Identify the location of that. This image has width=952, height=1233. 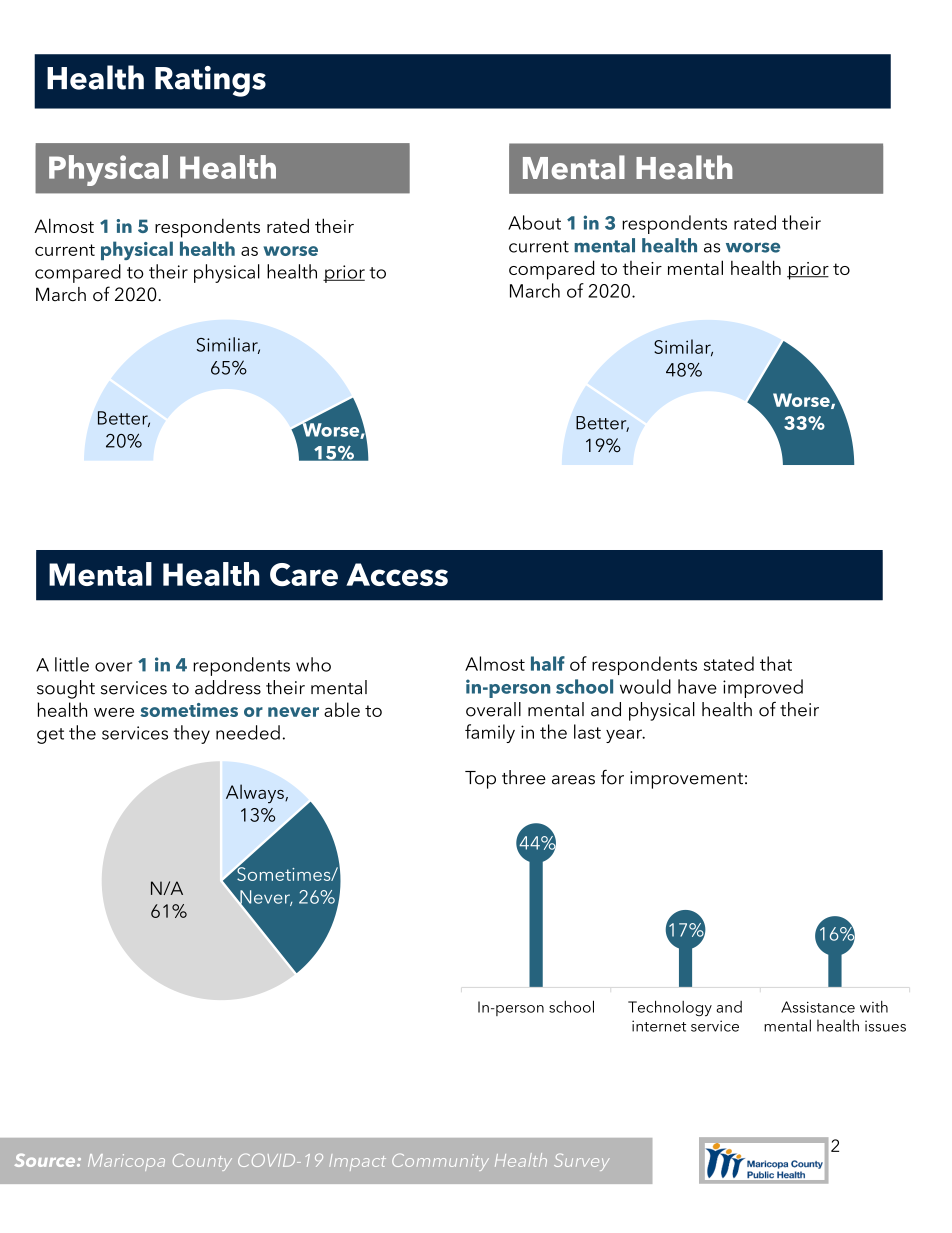
(776, 663).
